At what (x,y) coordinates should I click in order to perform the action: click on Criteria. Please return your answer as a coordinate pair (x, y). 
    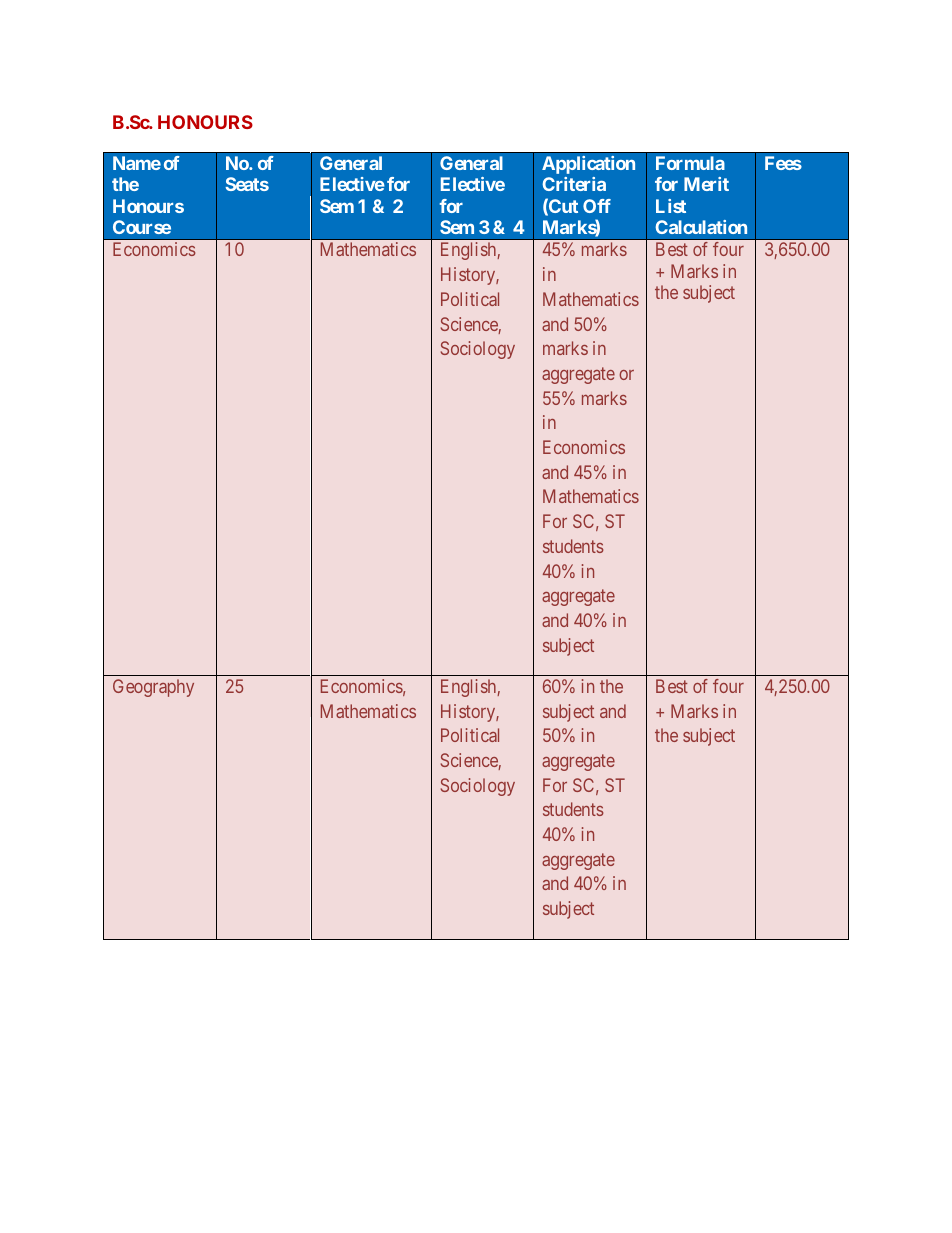
    Looking at the image, I should click on (574, 184).
